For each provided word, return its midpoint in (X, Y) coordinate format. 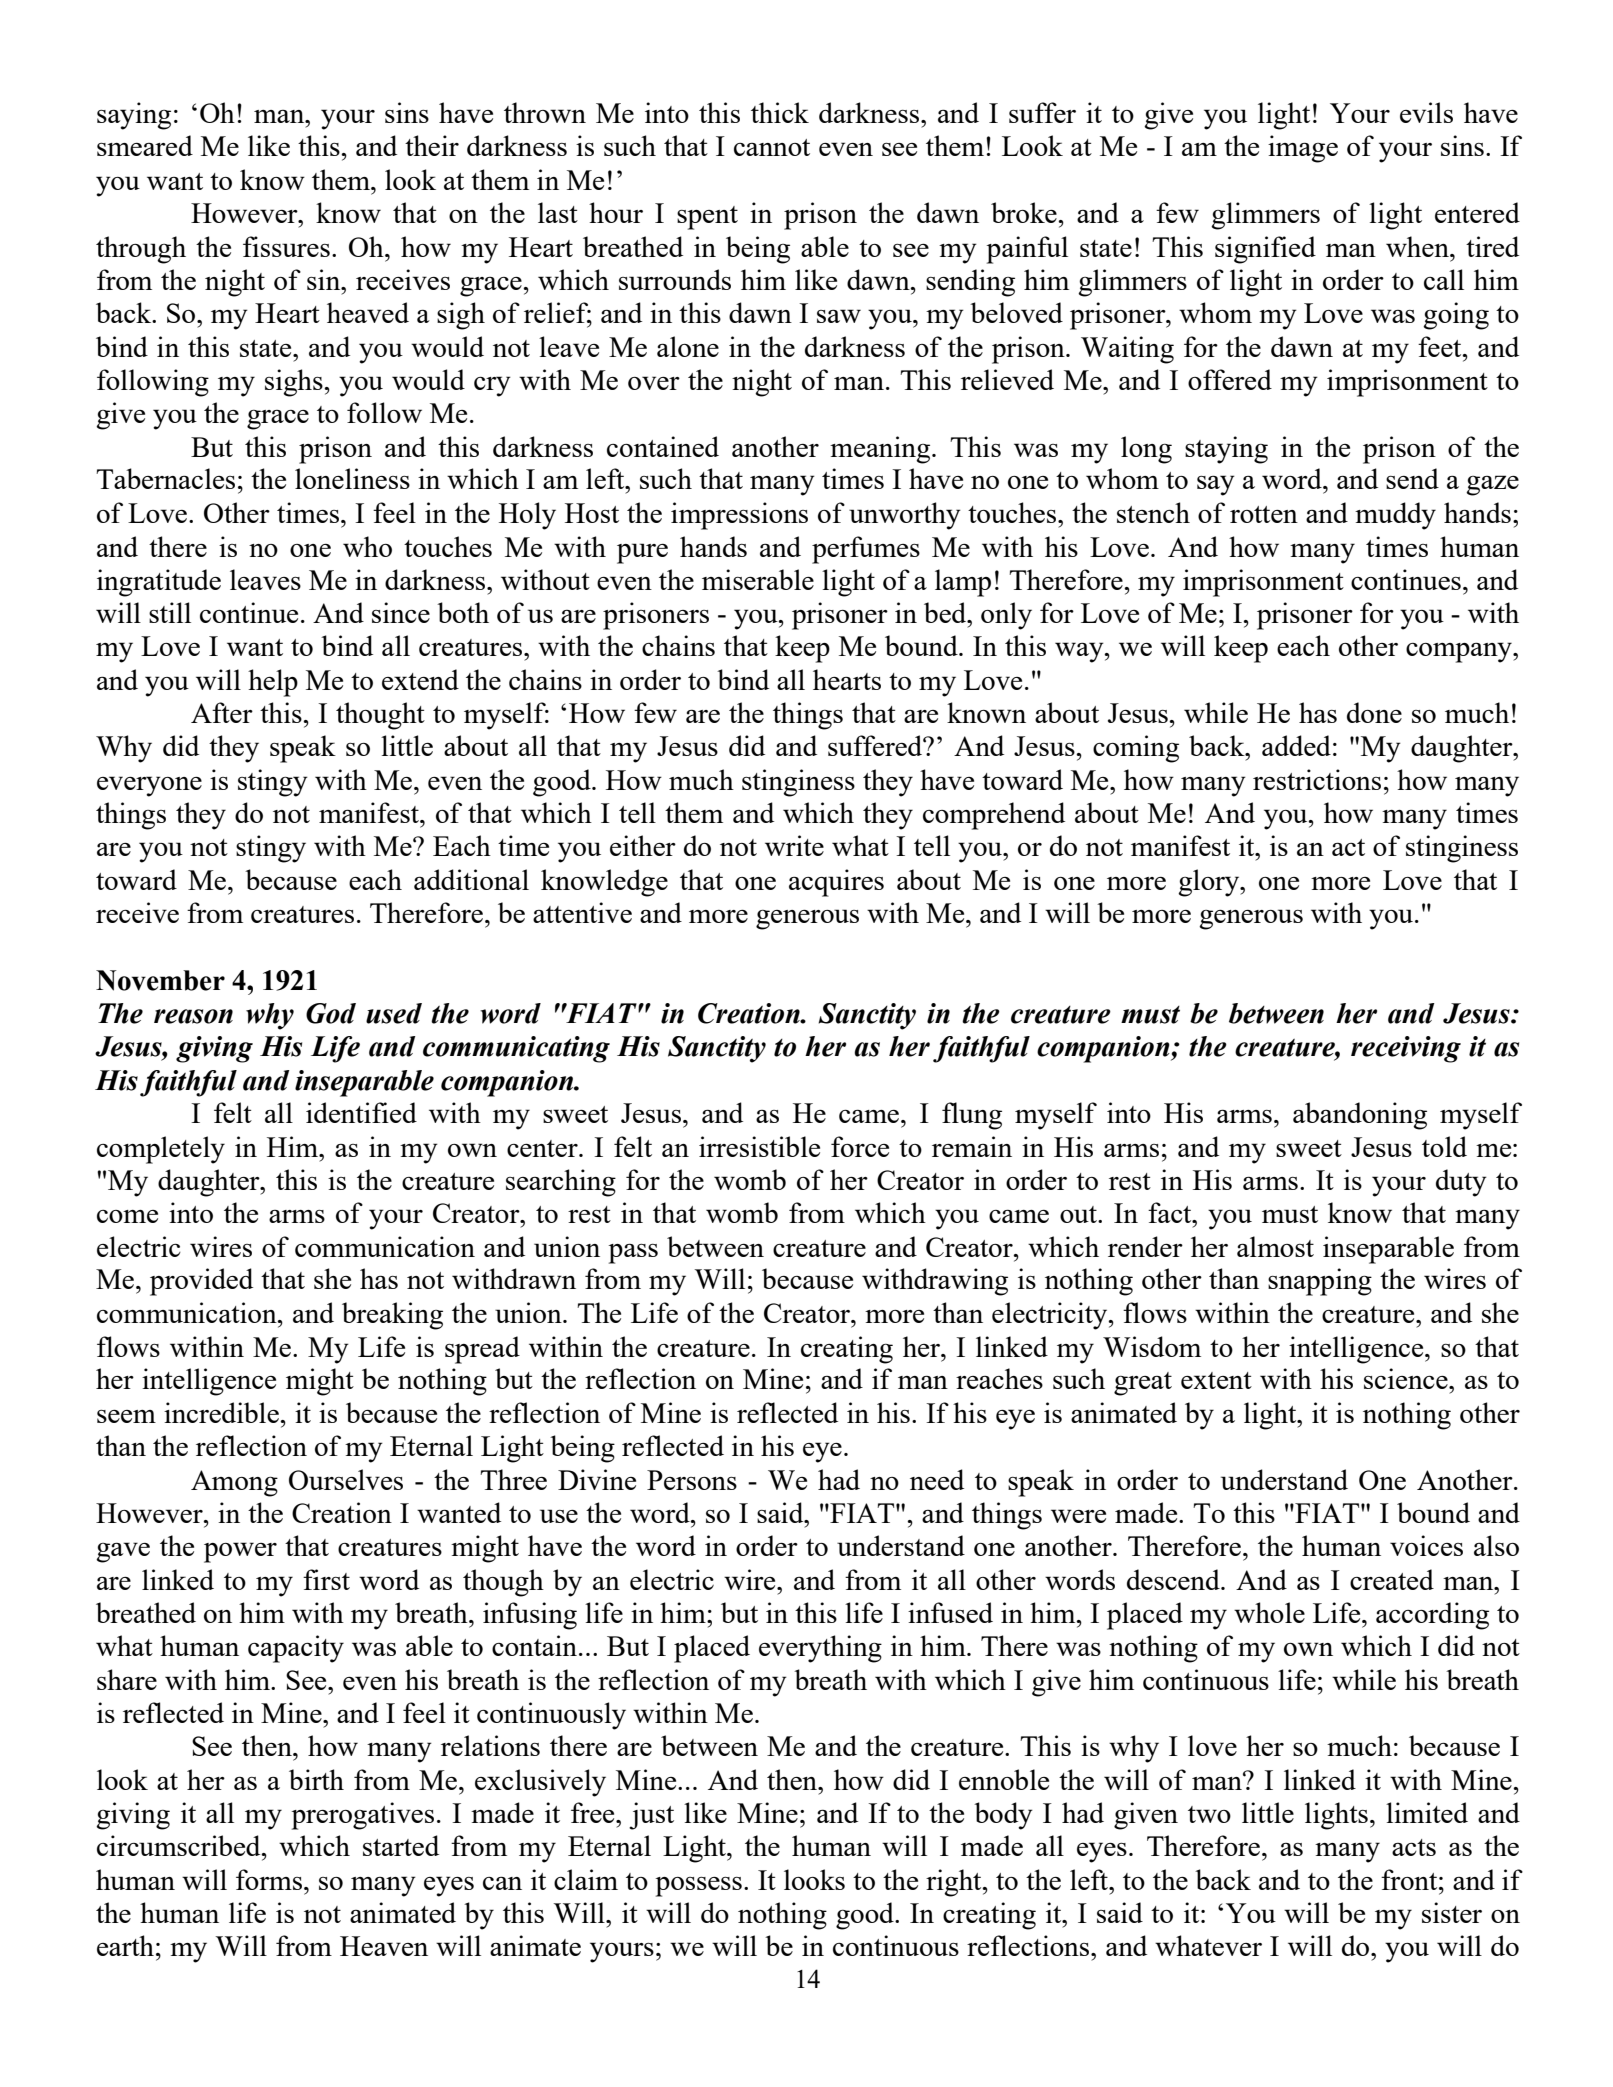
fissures (286, 246)
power (240, 1552)
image (1303, 149)
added (1296, 745)
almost (1275, 1246)
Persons (692, 1480)
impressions (739, 516)
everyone (149, 786)
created (1392, 1579)
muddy (1395, 516)
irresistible (759, 1146)
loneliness (352, 478)
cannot (772, 147)
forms (269, 1879)
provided (201, 1282)
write (794, 845)
